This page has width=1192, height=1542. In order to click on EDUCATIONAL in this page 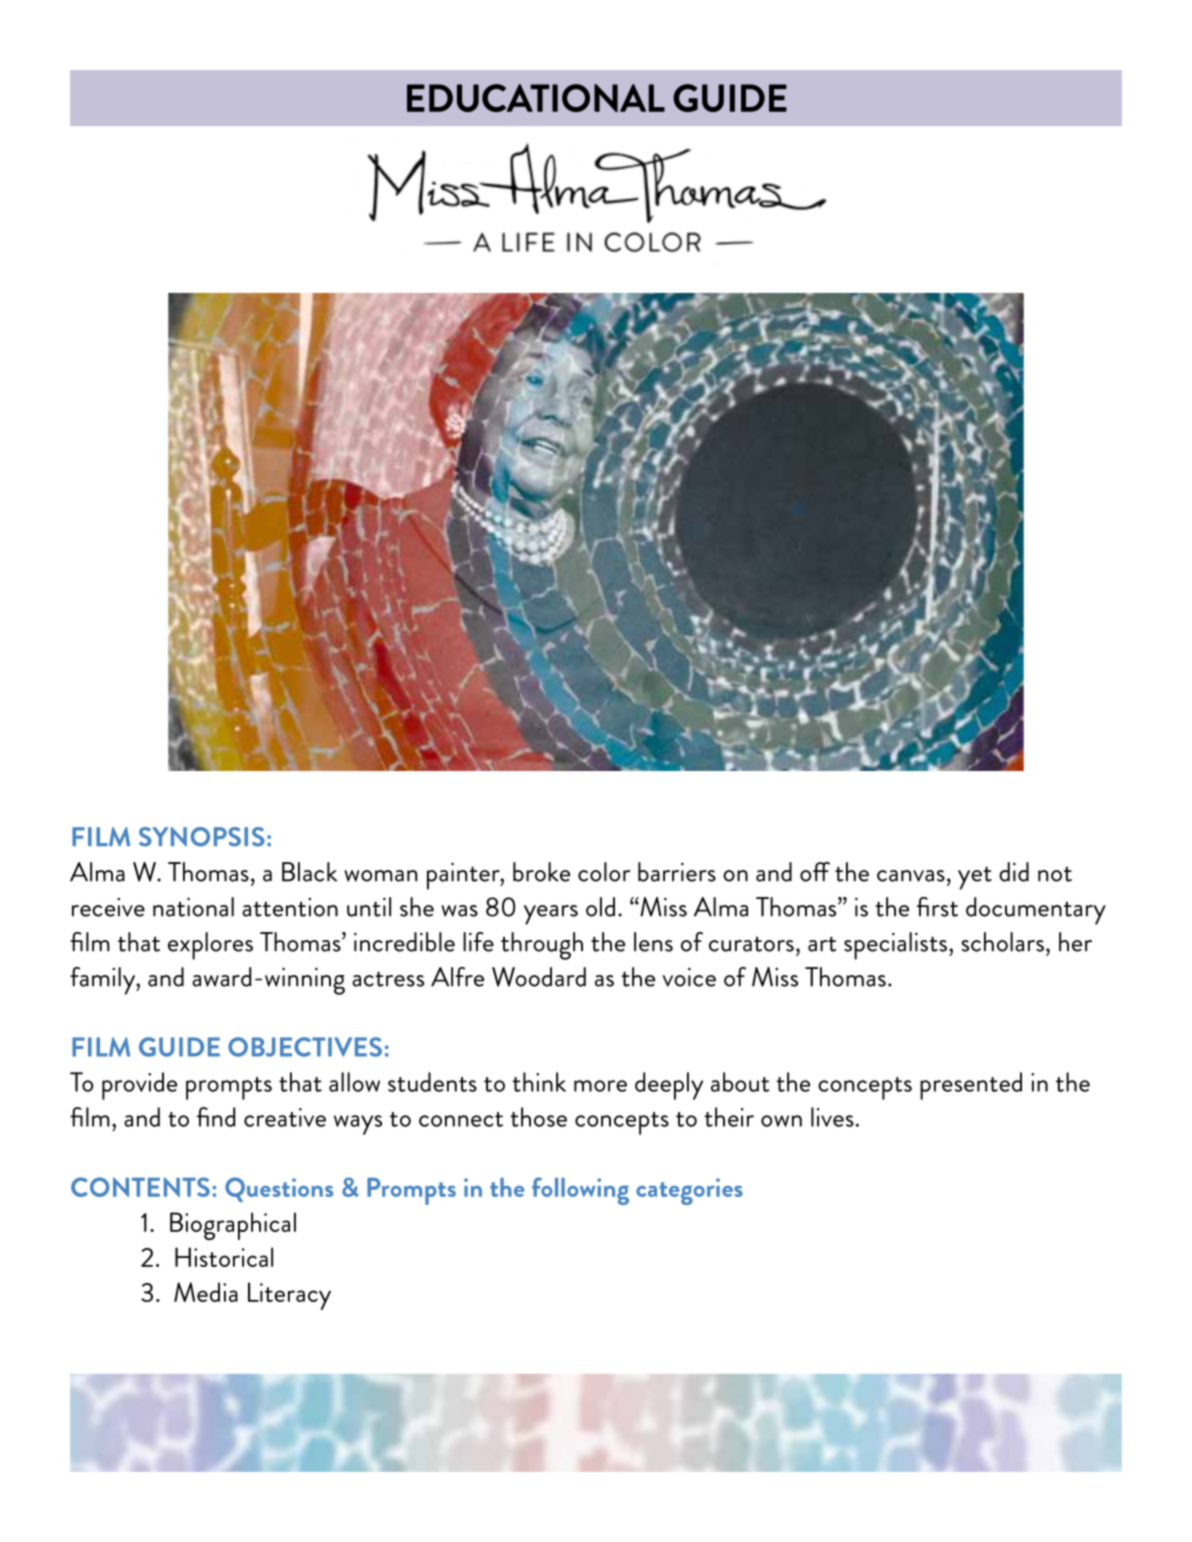, I will do `click(536, 98)`.
